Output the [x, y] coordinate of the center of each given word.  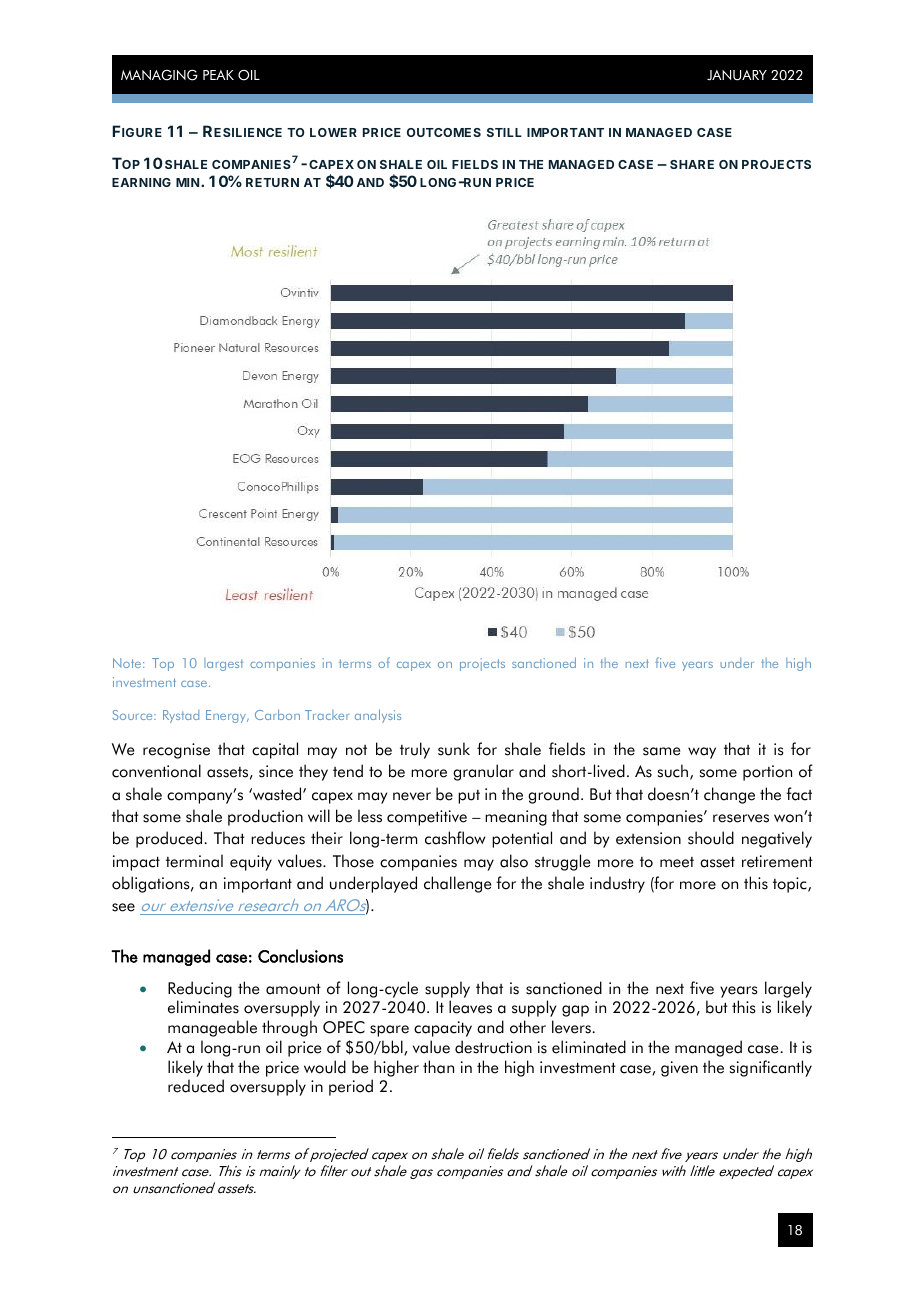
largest [223, 664]
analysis [378, 716]
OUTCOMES [444, 132]
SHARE [692, 164]
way [702, 753]
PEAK [218, 75]
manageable [212, 1028]
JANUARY [737, 75]
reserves [741, 818]
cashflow [455, 838]
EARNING [141, 182]
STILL [504, 132]
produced [170, 839]
